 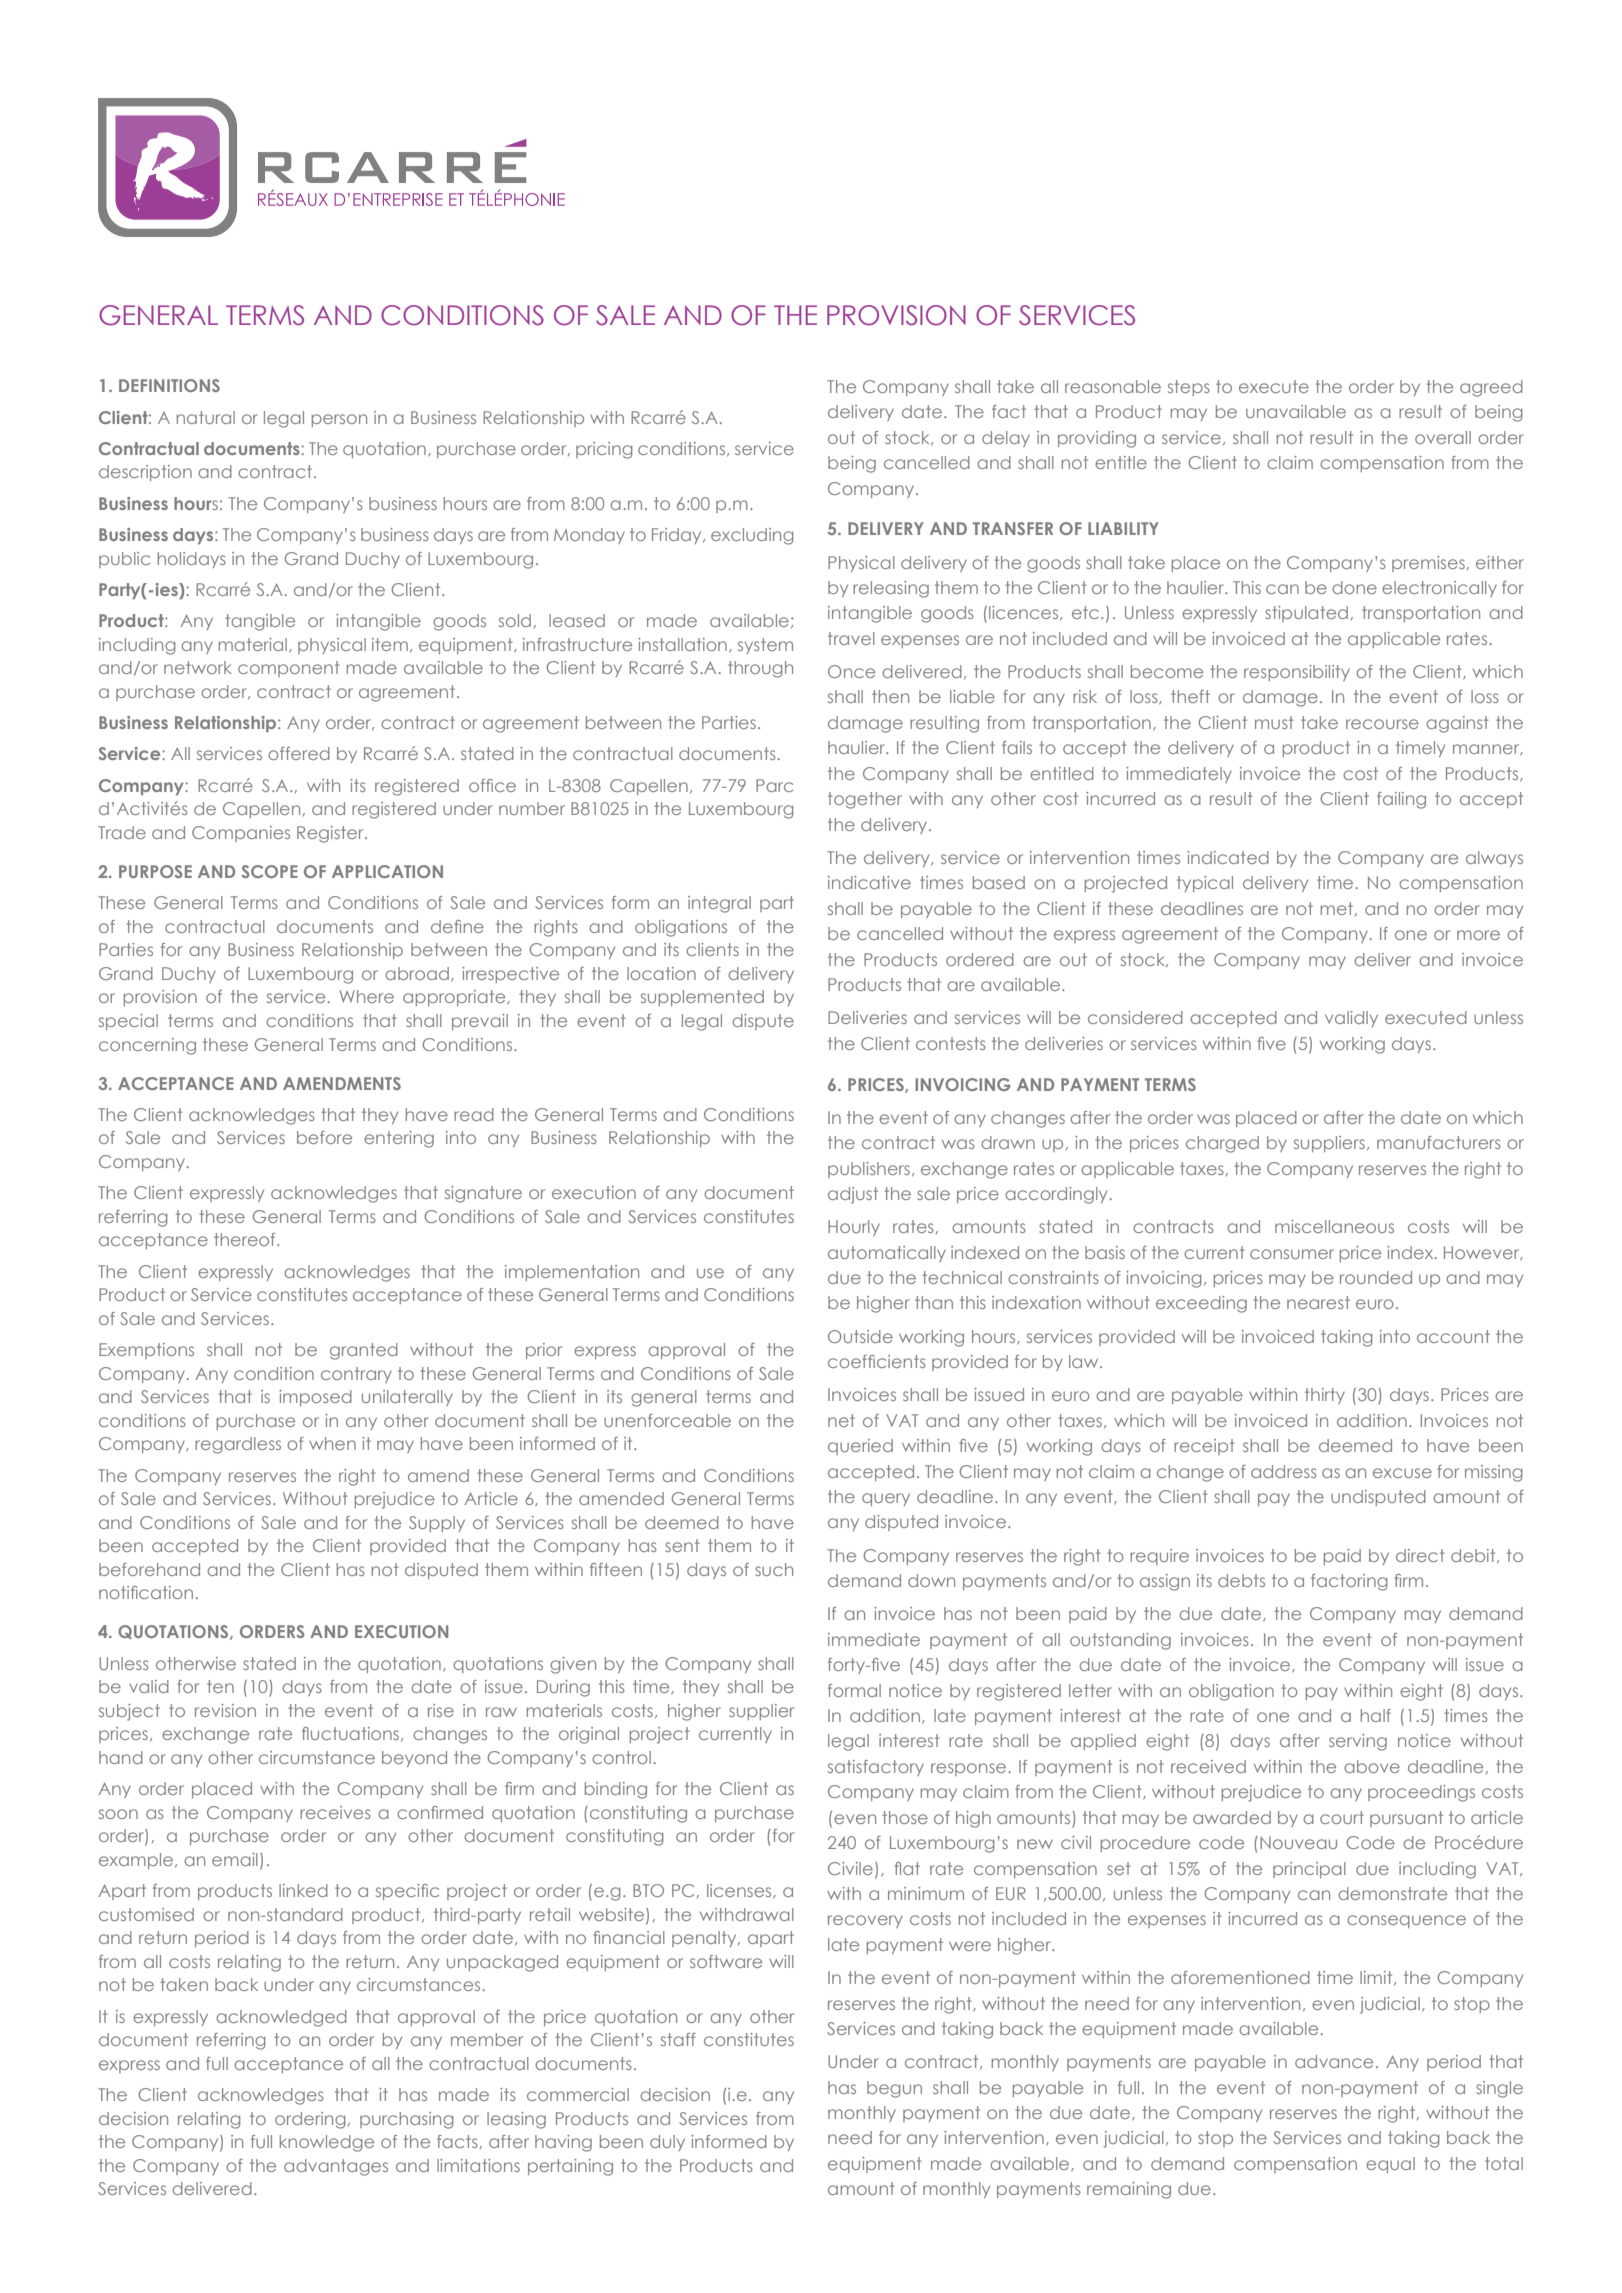 I want to click on excluding, so click(x=752, y=536).
